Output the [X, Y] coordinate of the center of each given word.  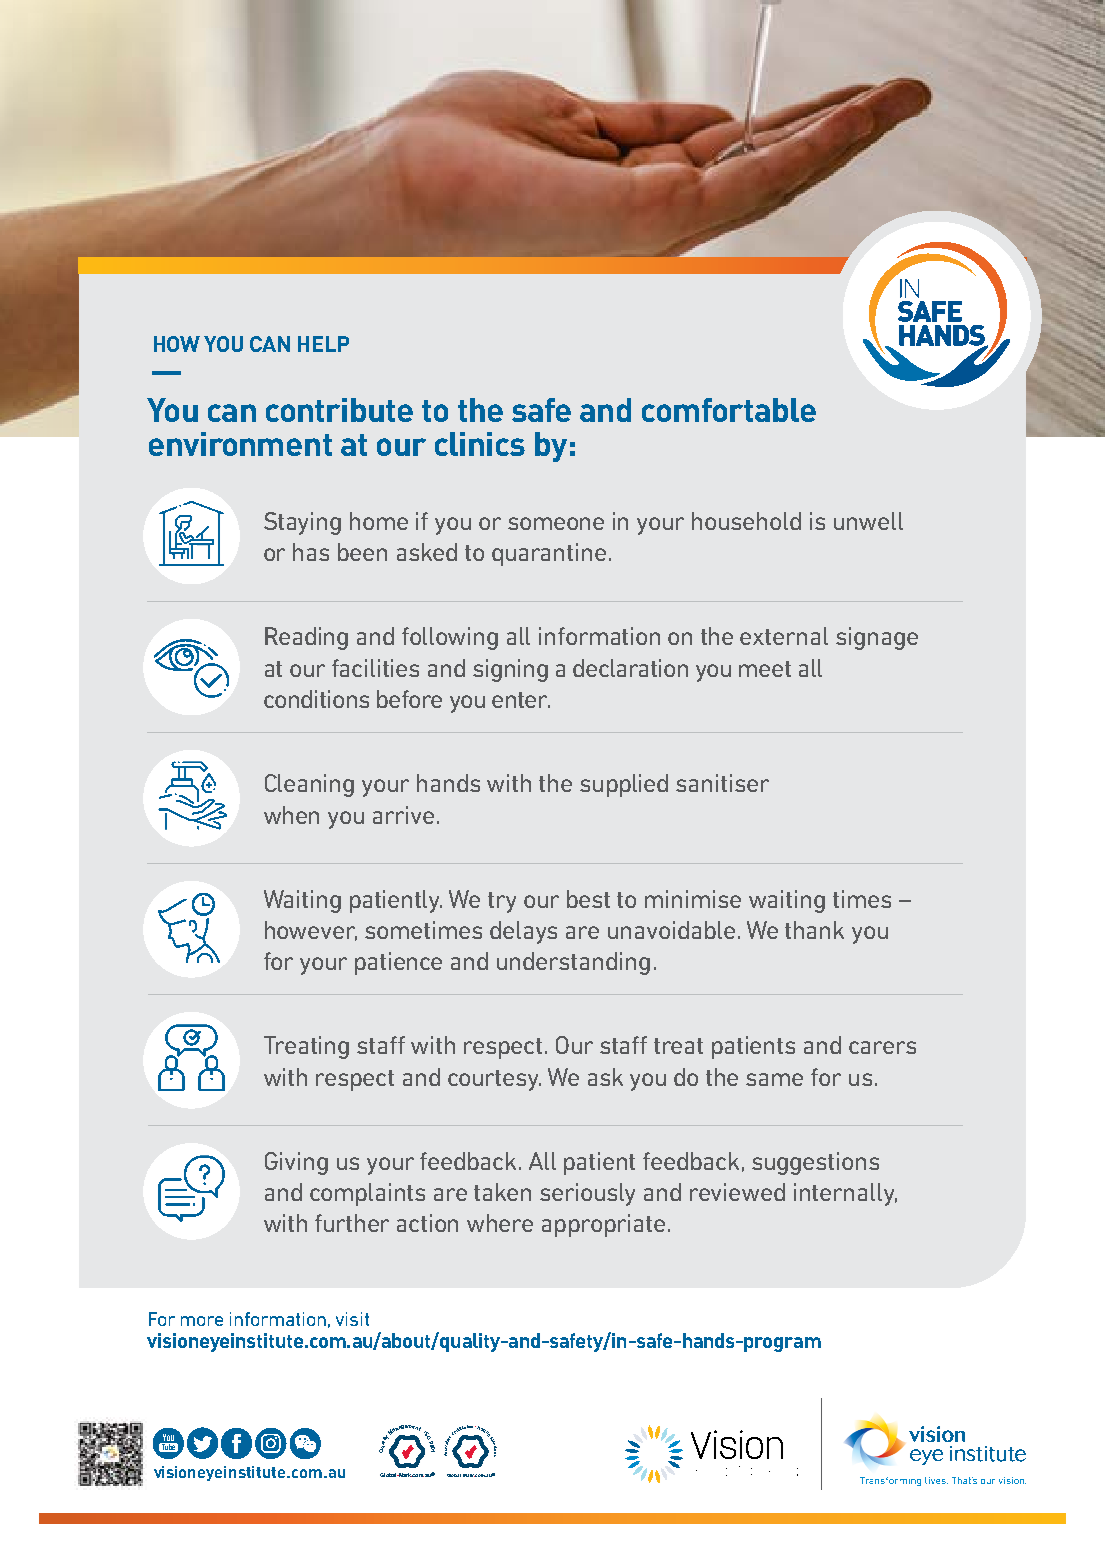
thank [814, 930]
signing [510, 670]
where [500, 1223]
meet [765, 669]
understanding [573, 963]
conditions [316, 699]
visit [352, 1319]
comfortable [729, 410]
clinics [480, 444]
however [311, 931]
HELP [323, 344]
